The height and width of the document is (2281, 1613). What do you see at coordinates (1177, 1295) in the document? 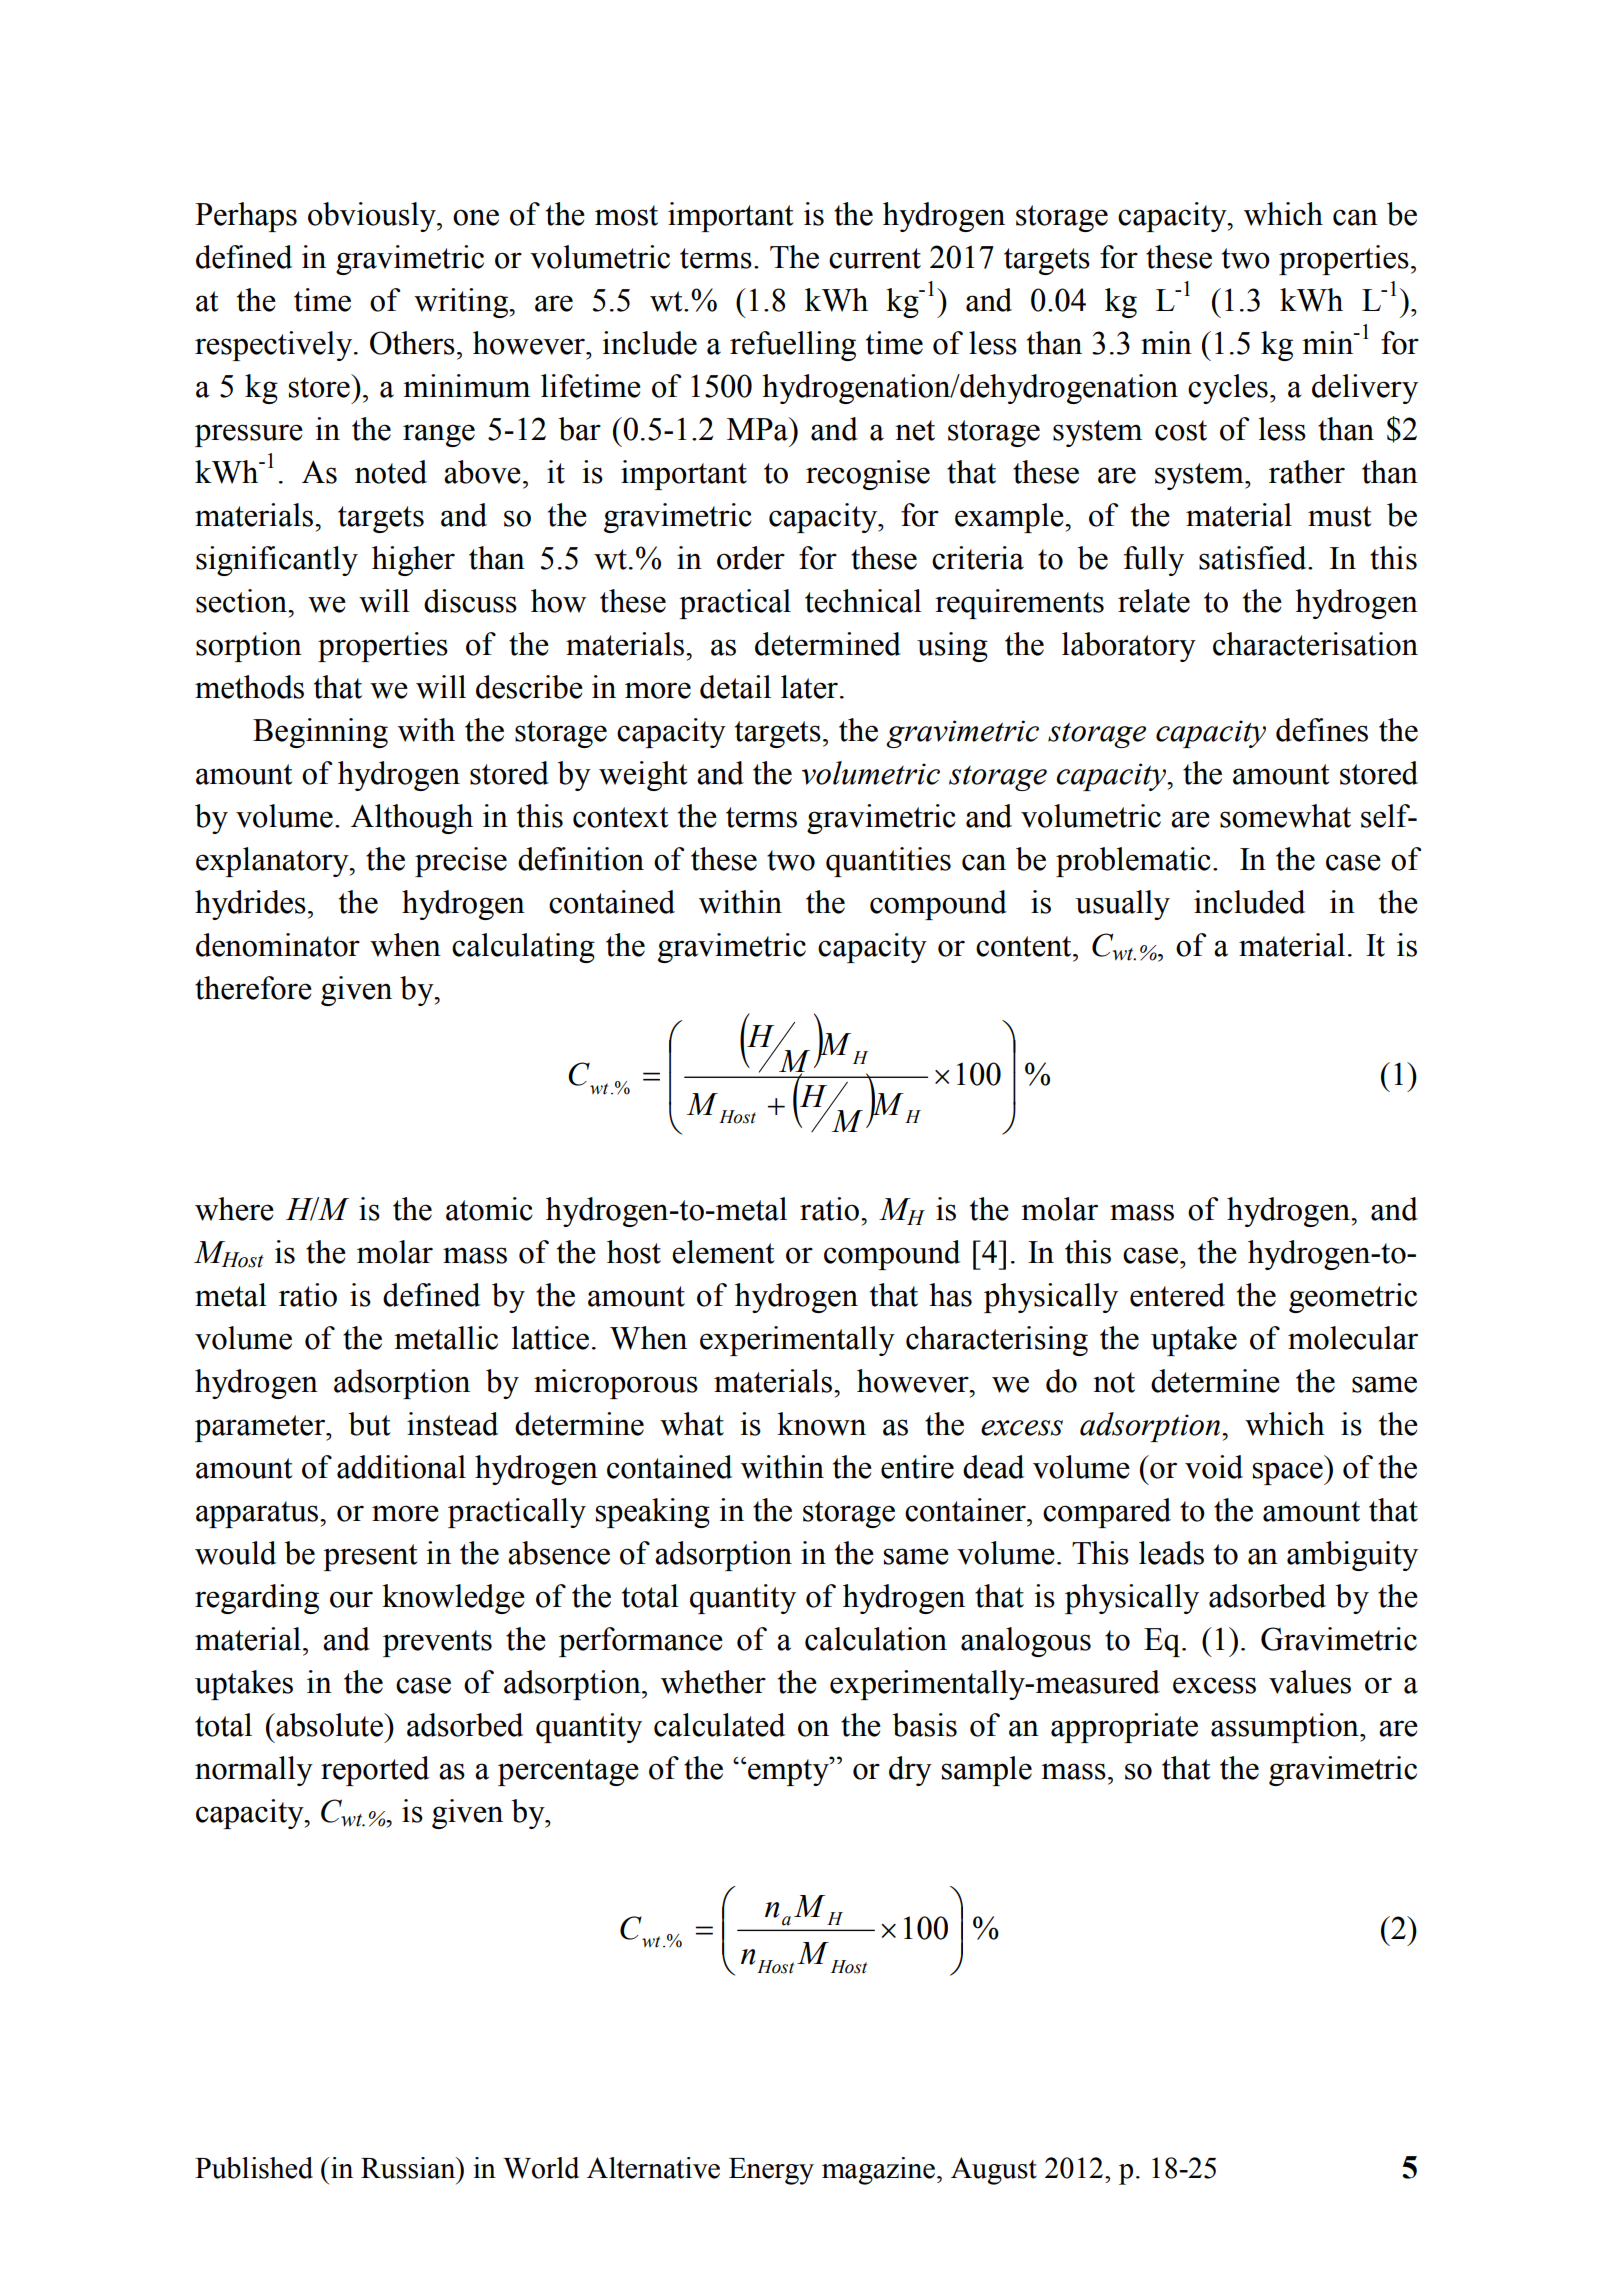
I see `entered` at bounding box center [1177, 1295].
